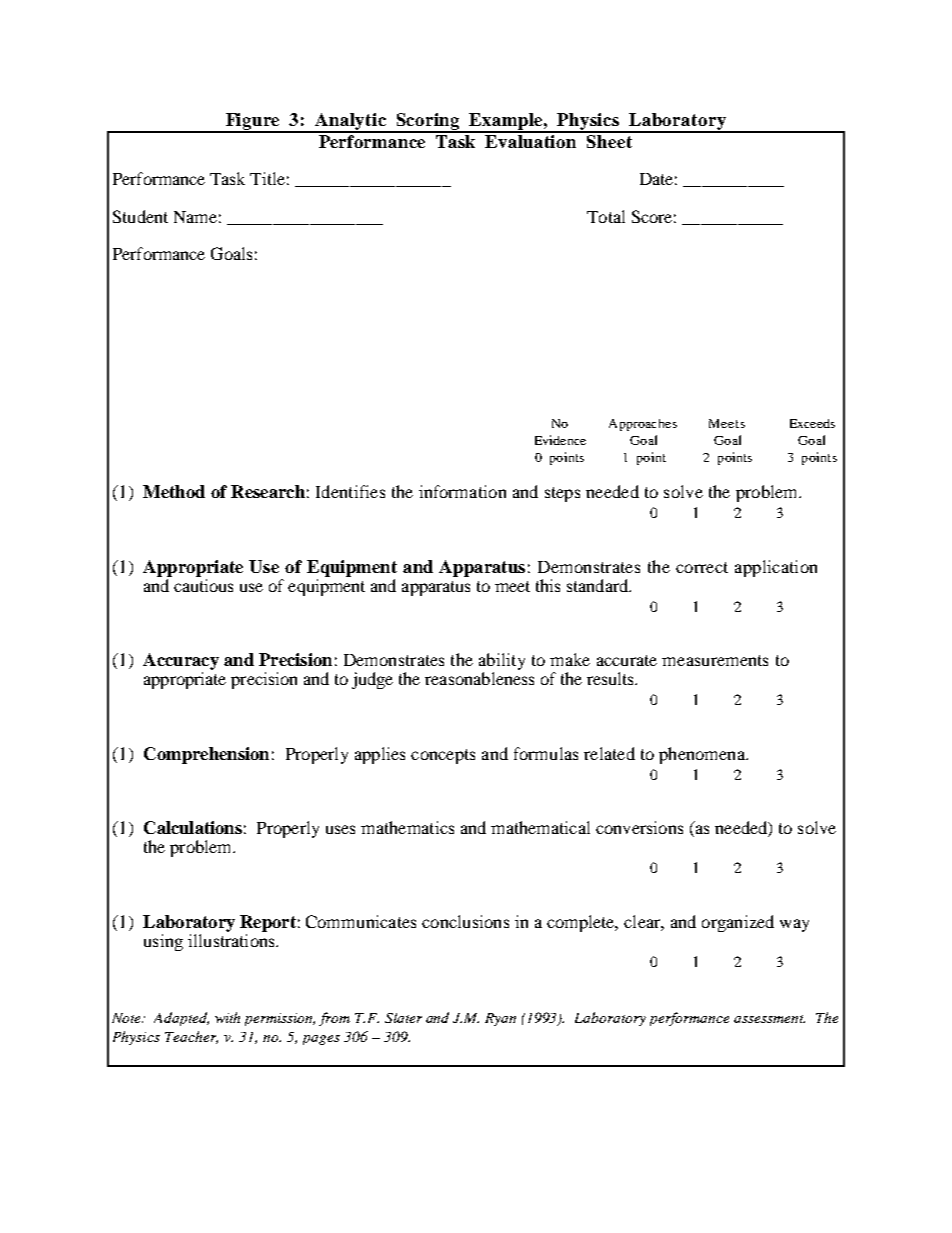 Image resolution: width=952 pixels, height=1233 pixels. Describe the element at coordinates (812, 423) in the page. I see `Exceeds` at that location.
